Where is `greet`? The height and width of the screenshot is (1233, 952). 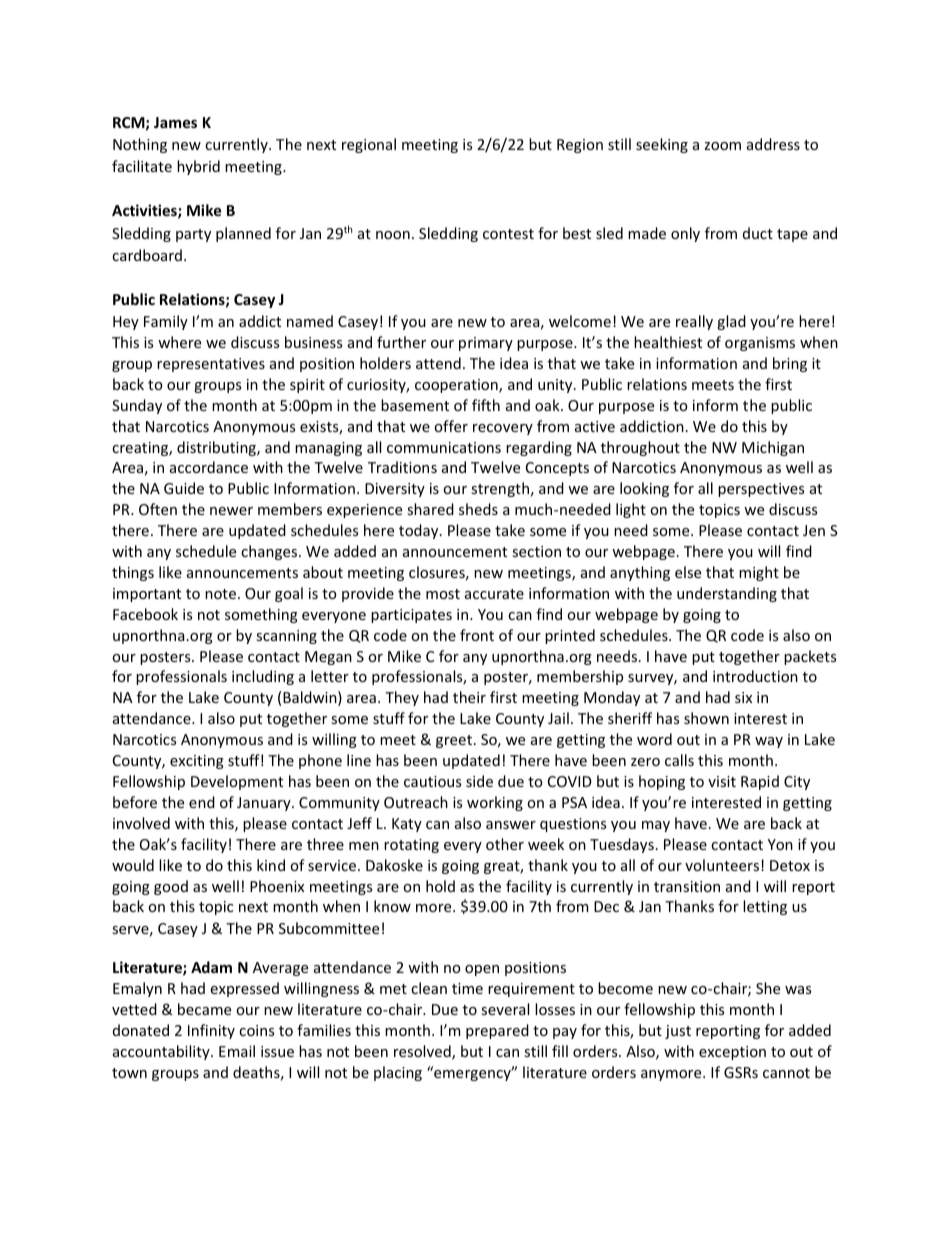 greet is located at coordinates (454, 741).
